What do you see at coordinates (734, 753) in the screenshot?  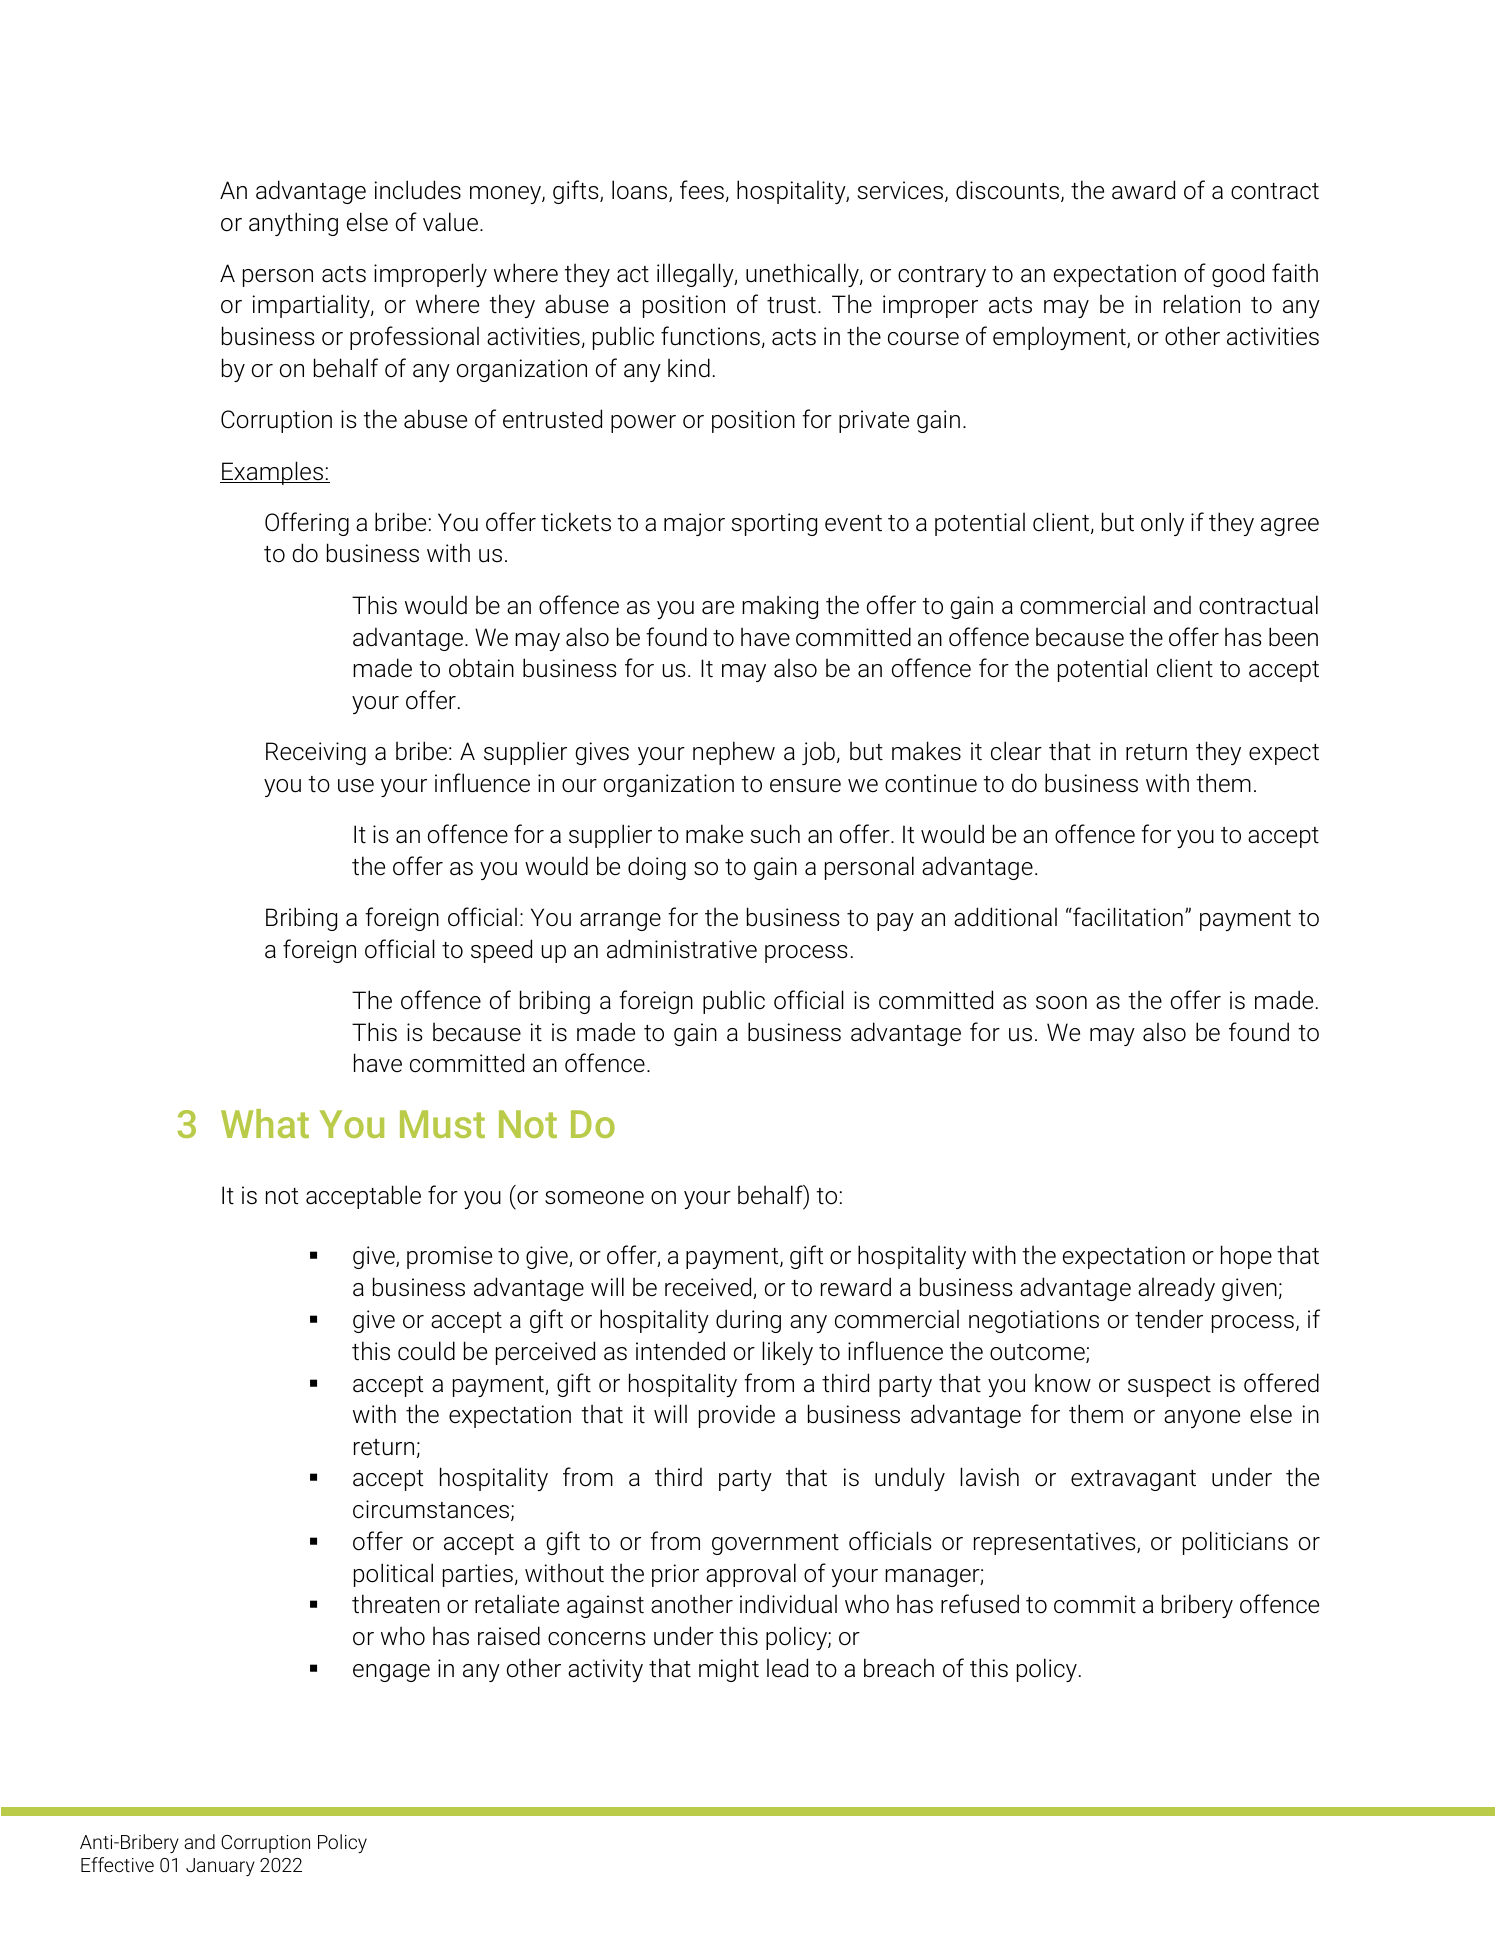 I see `nephew` at bounding box center [734, 753].
